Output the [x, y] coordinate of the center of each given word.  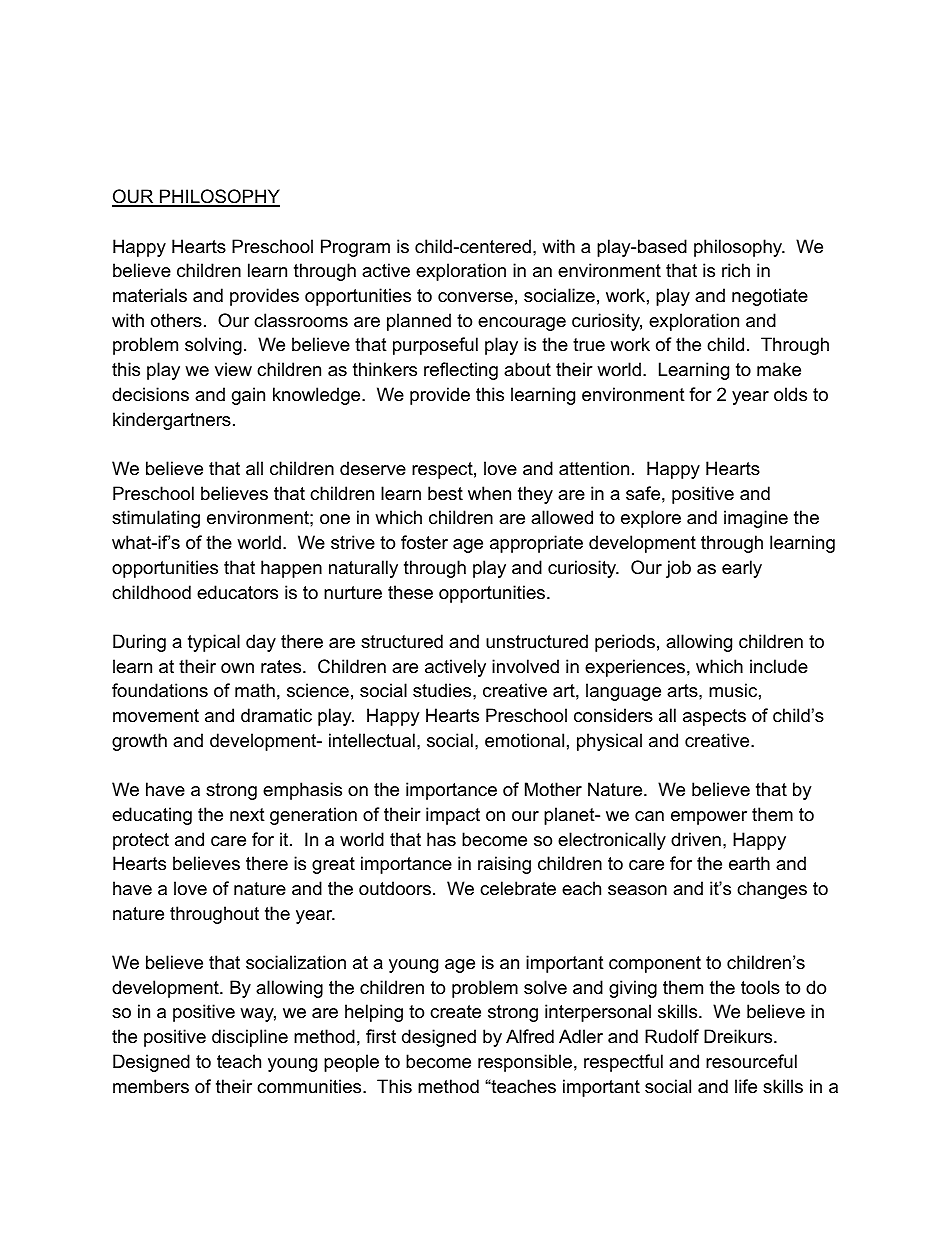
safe [643, 493]
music [733, 690]
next [247, 815]
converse [475, 297]
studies [443, 690]
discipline [250, 1038]
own [237, 668]
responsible [525, 1063]
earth [749, 863]
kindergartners [172, 421]
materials [150, 295]
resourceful [751, 1061]
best [445, 493]
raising [504, 865]
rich [736, 270]
